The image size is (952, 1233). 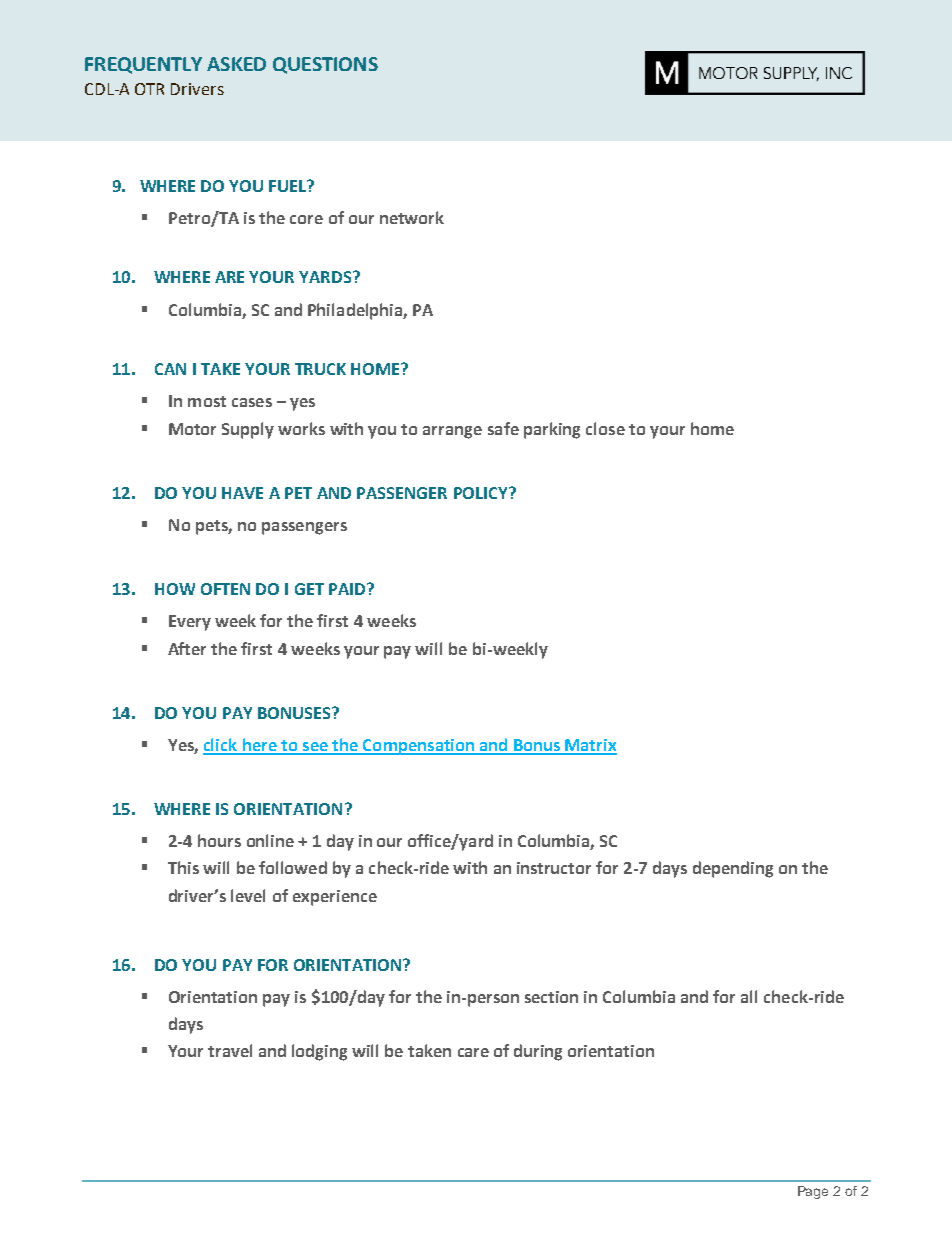 I want to click on travel, so click(x=230, y=1050).
